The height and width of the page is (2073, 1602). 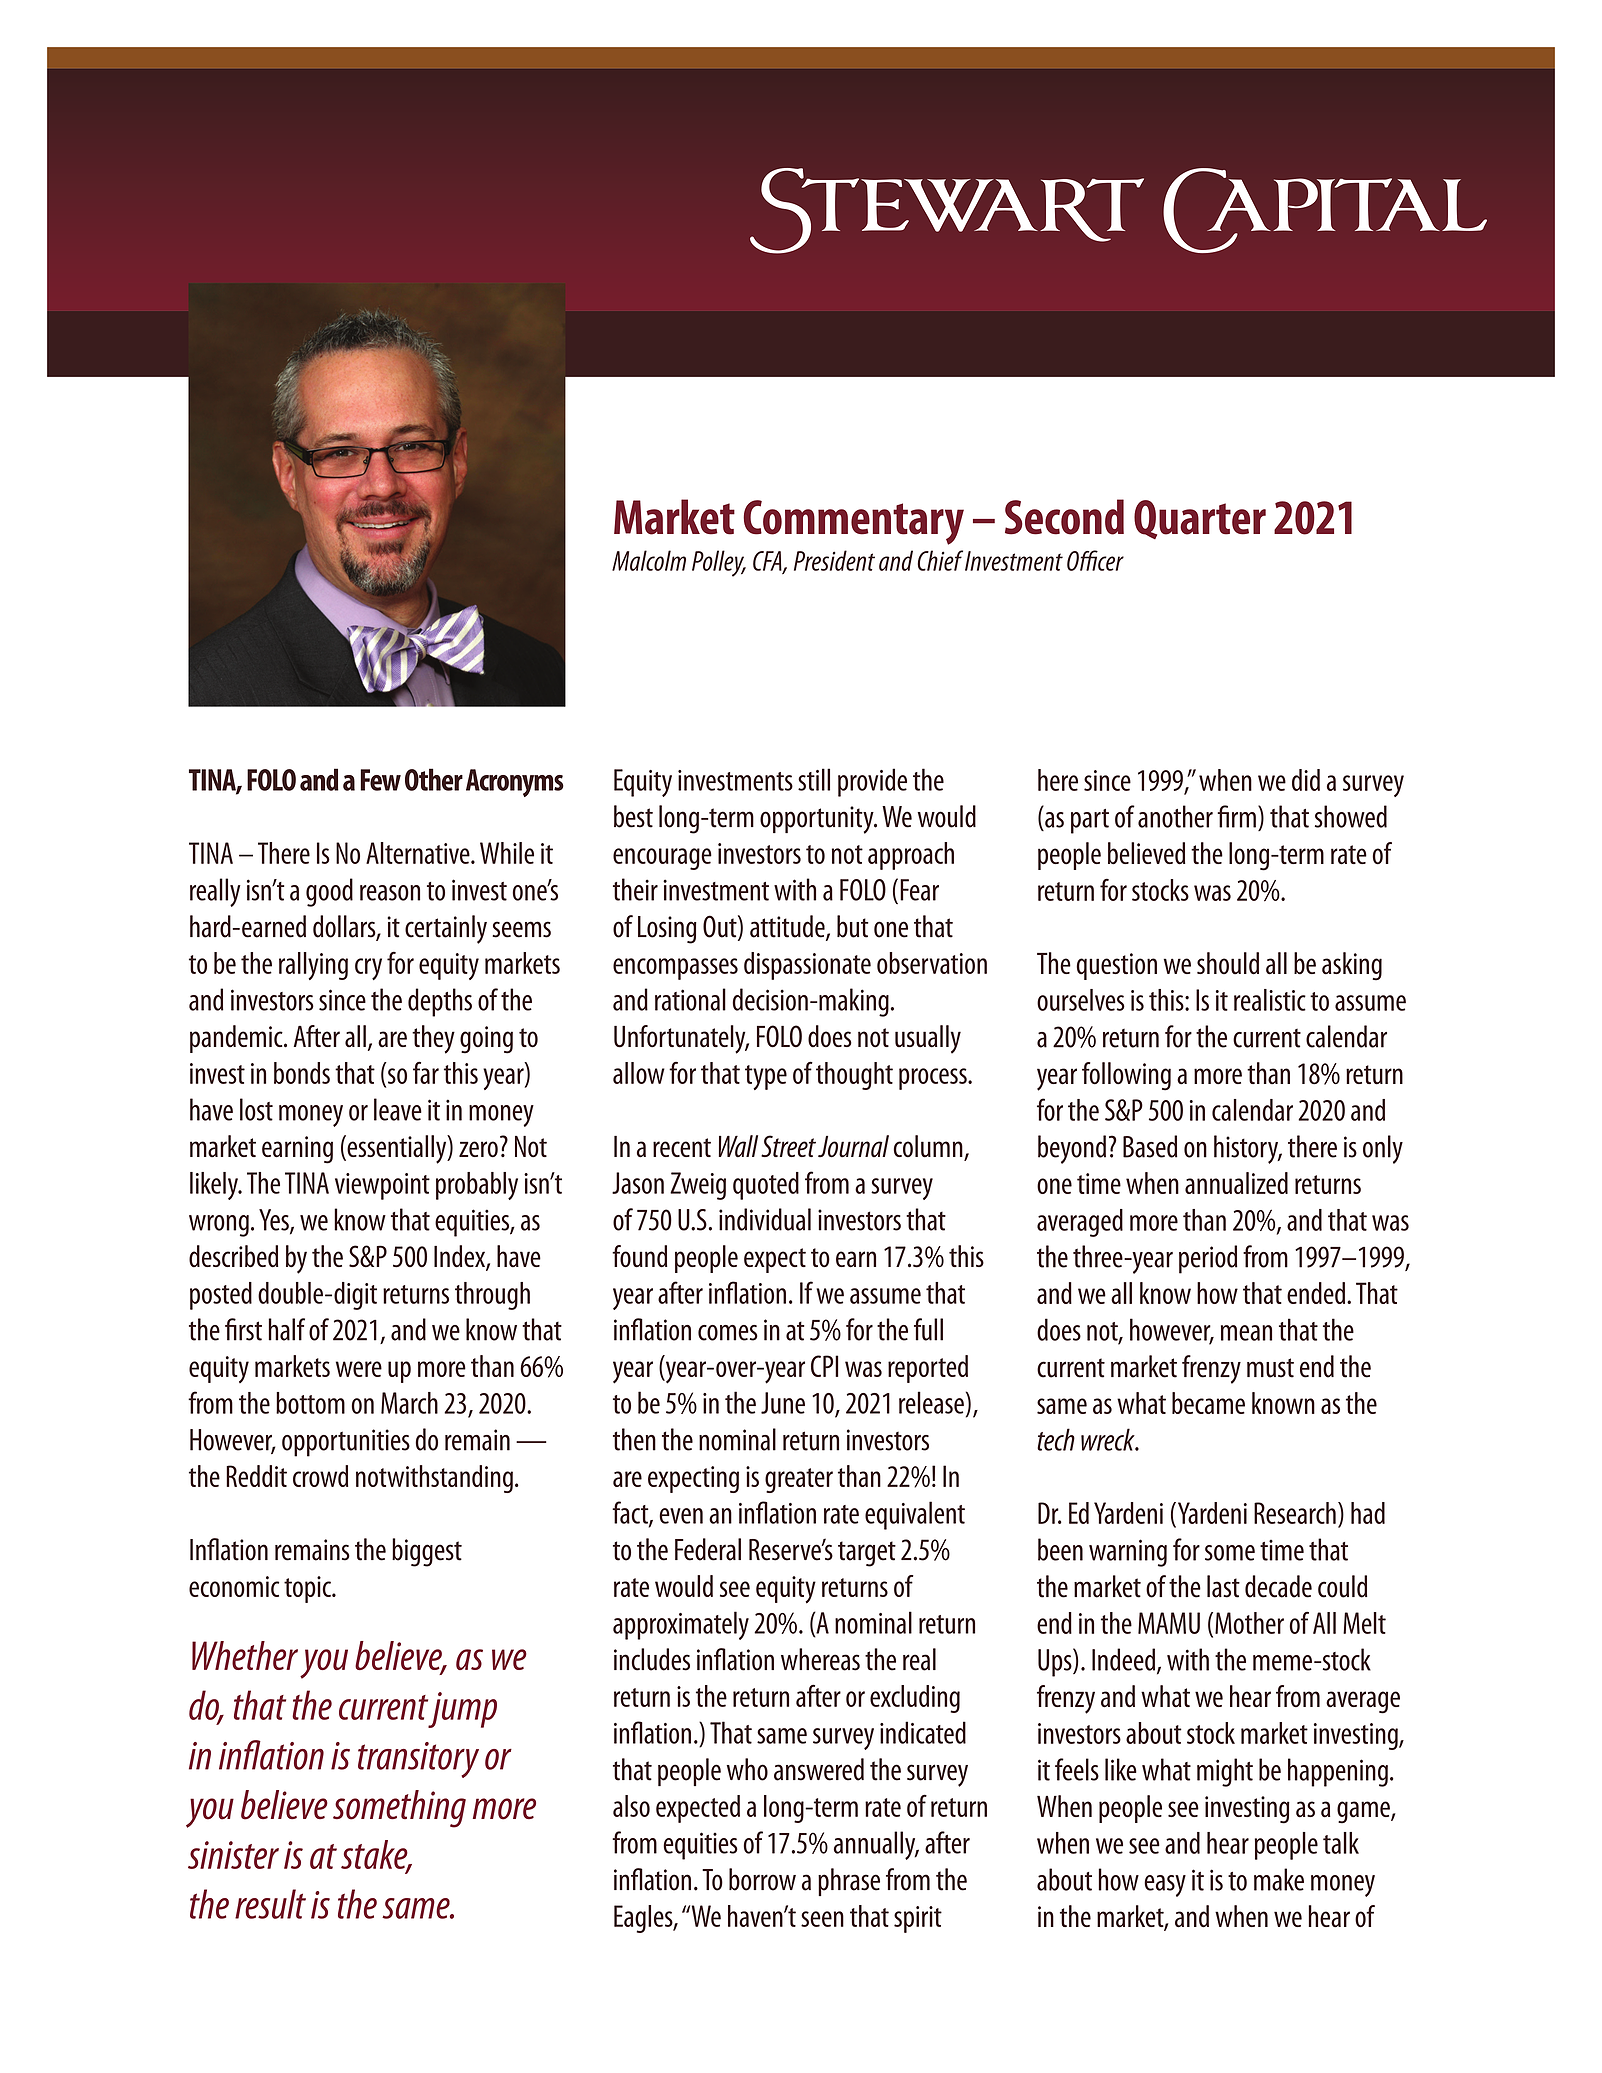 I want to click on last, so click(x=1223, y=1586).
